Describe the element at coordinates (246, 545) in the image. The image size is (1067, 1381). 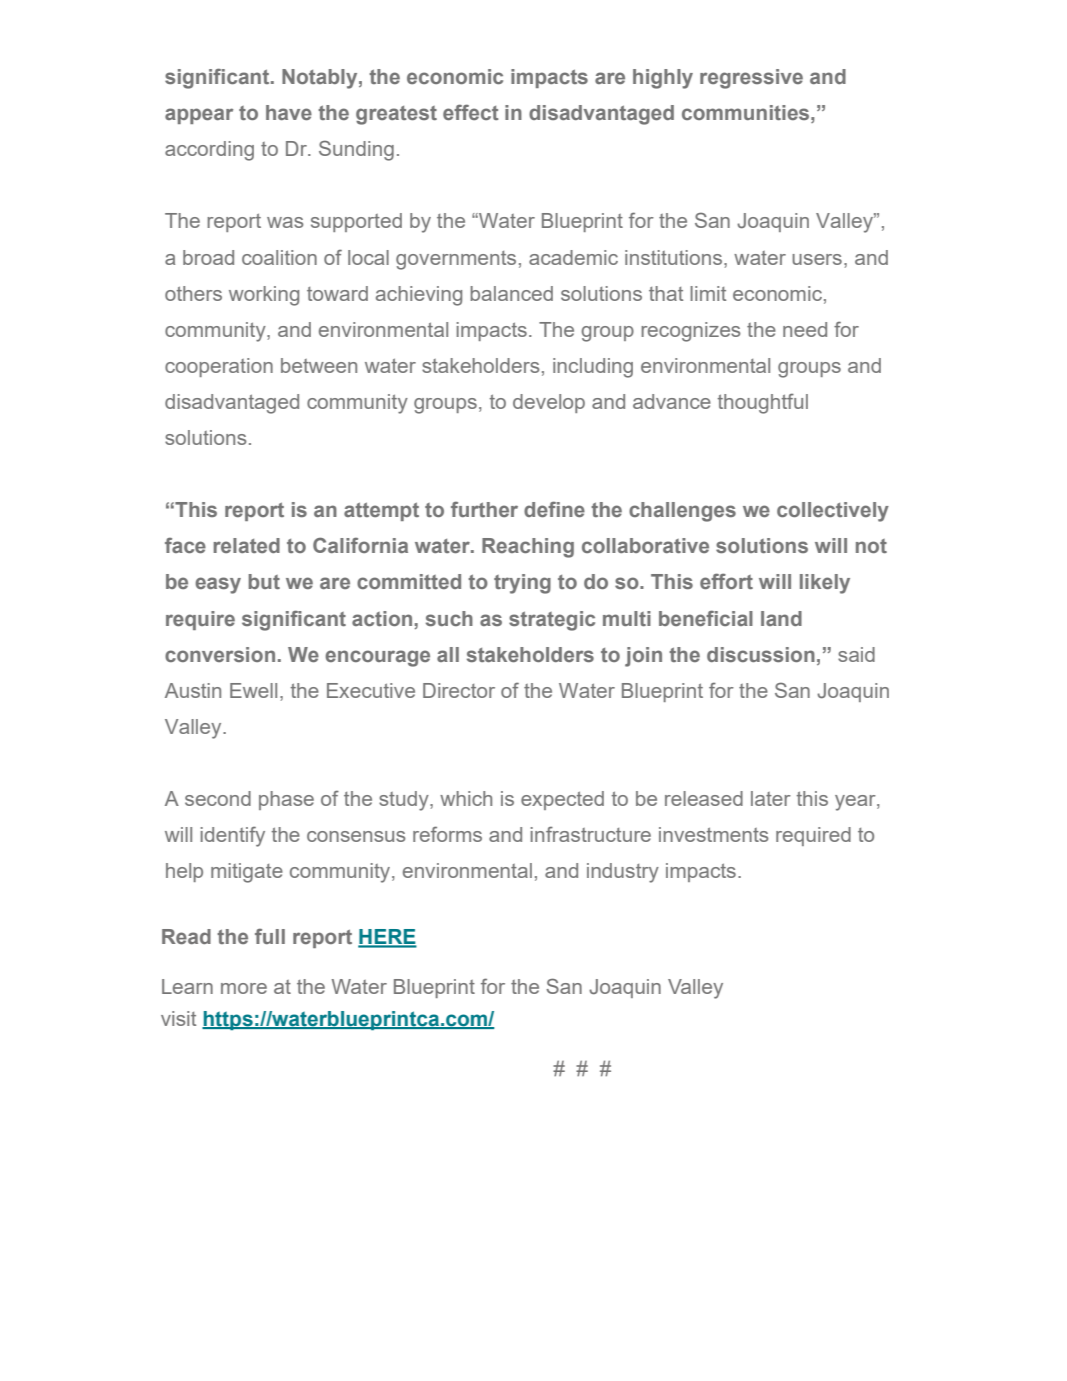
I see `related` at that location.
